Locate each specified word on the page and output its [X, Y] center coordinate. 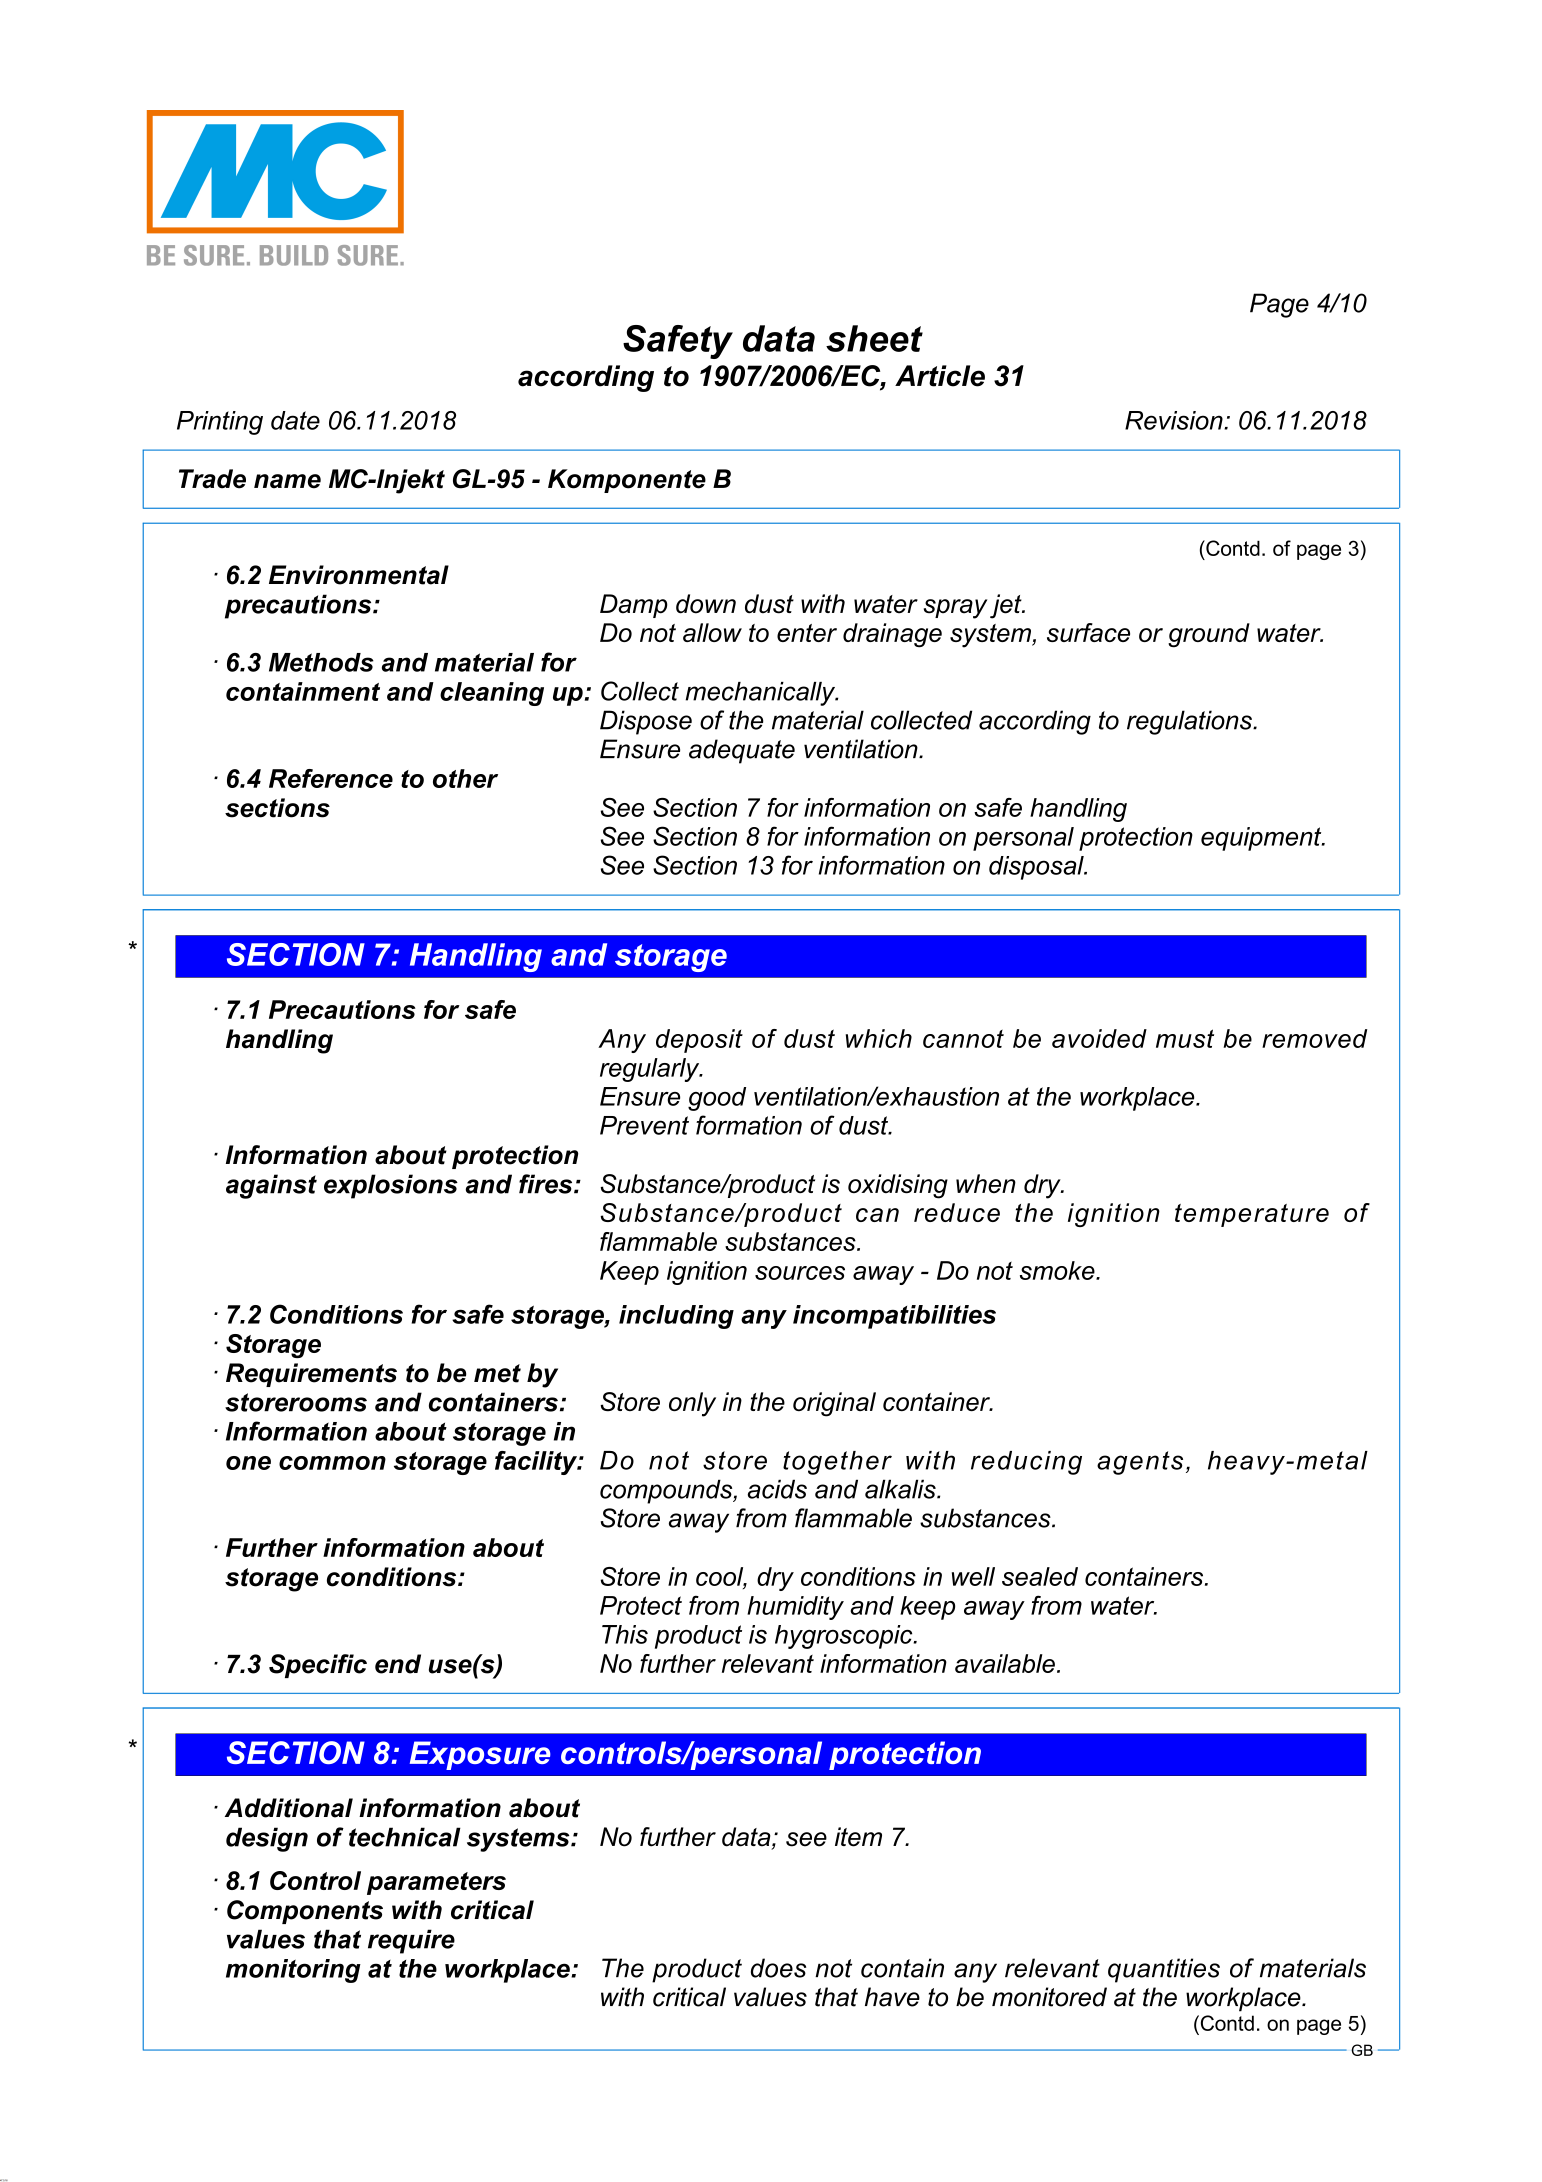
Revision [1175, 420]
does [778, 1968]
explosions [391, 1186]
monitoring [293, 1971]
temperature [1252, 1215]
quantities [1164, 1970]
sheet [874, 338]
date [295, 420]
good [717, 1099]
